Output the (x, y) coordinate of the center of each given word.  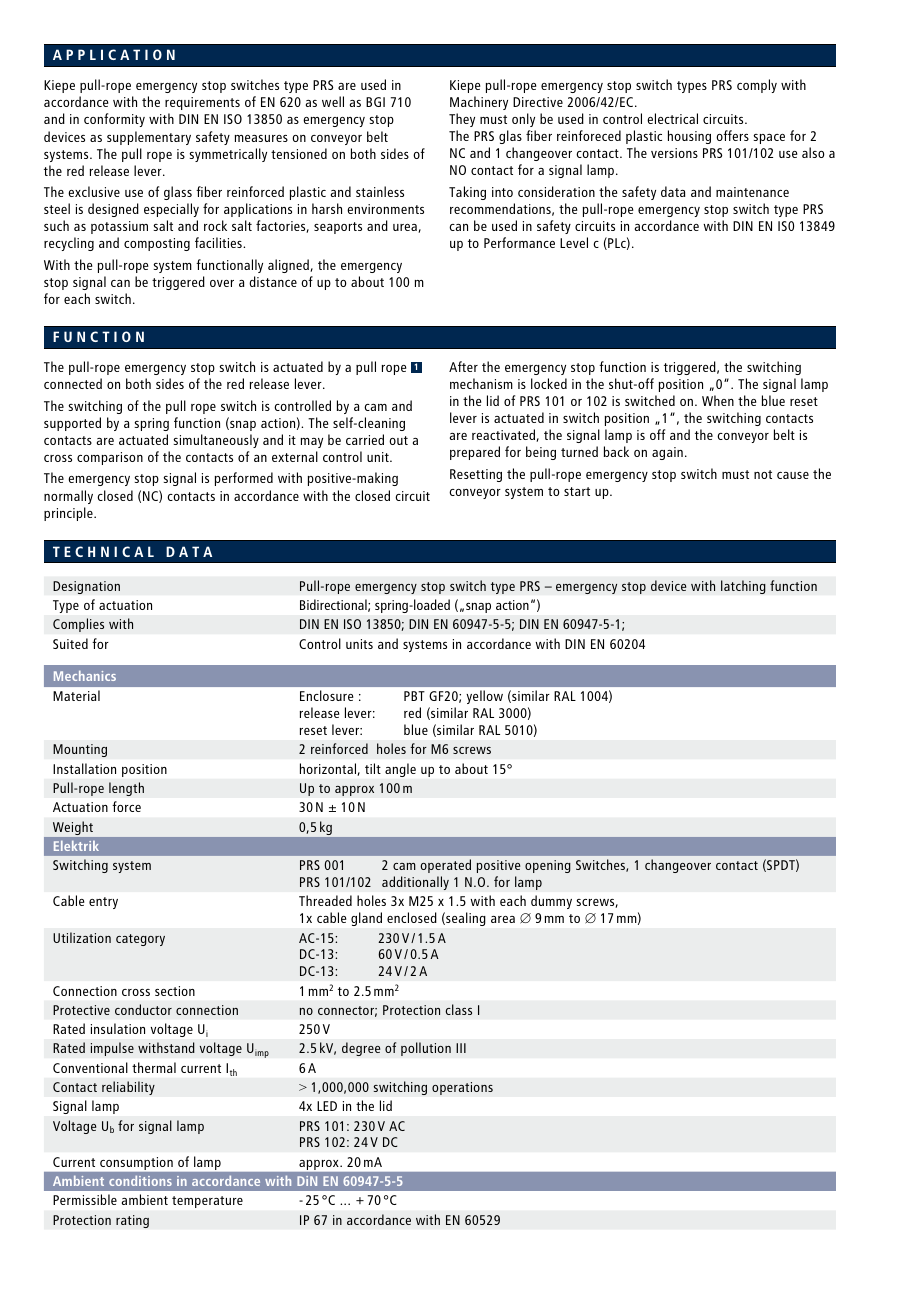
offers (732, 135)
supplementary (149, 138)
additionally (415, 883)
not (763, 474)
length (126, 789)
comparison (110, 458)
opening (548, 866)
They (462, 120)
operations (462, 1088)
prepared (475, 453)
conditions (140, 1180)
